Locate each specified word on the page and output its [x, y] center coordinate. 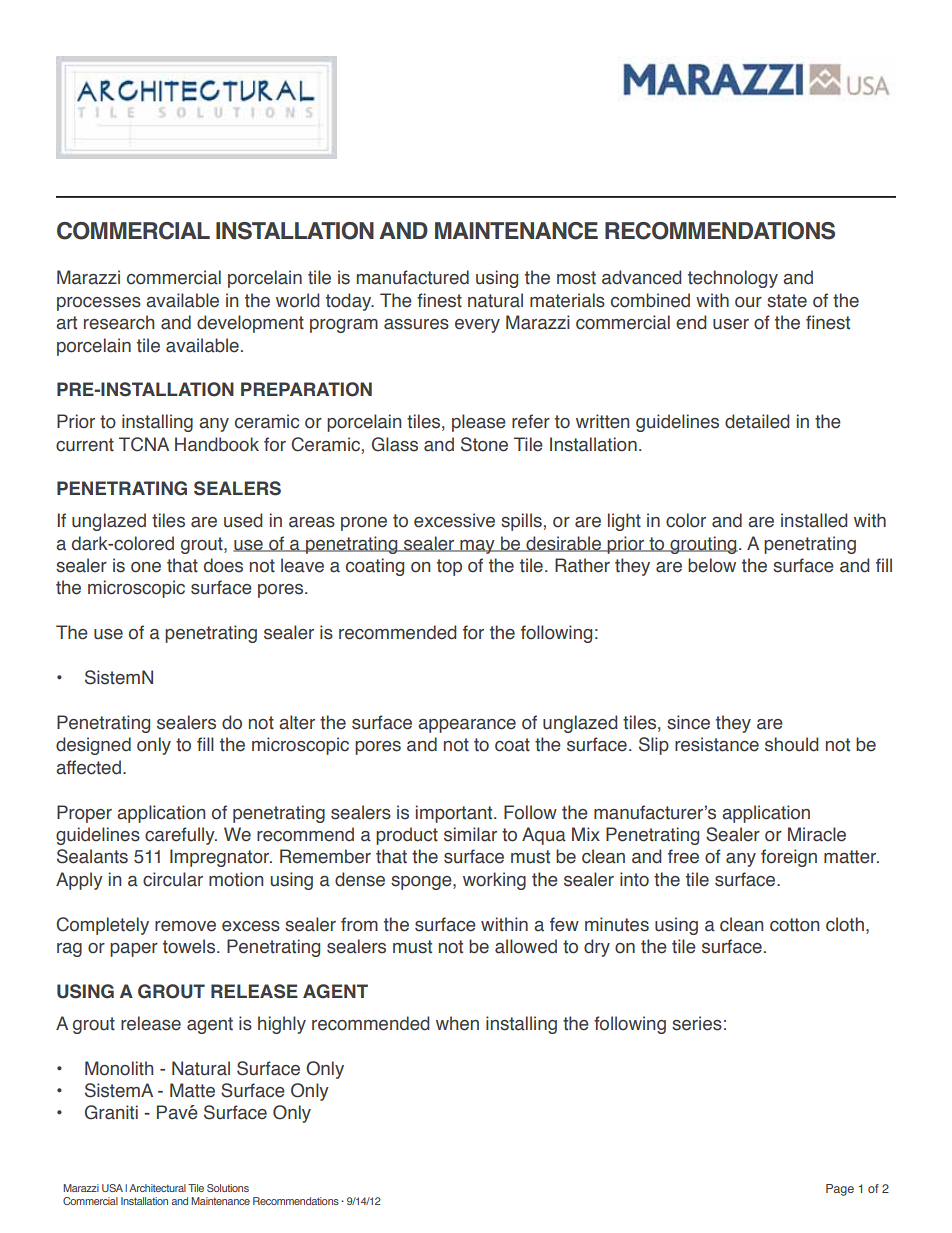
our [748, 302]
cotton [794, 925]
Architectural [157, 1188]
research [119, 322]
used [243, 520]
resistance [717, 744]
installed [814, 520]
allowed [526, 946]
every [477, 326]
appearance [467, 726]
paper [134, 950]
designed [93, 746]
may [477, 547]
